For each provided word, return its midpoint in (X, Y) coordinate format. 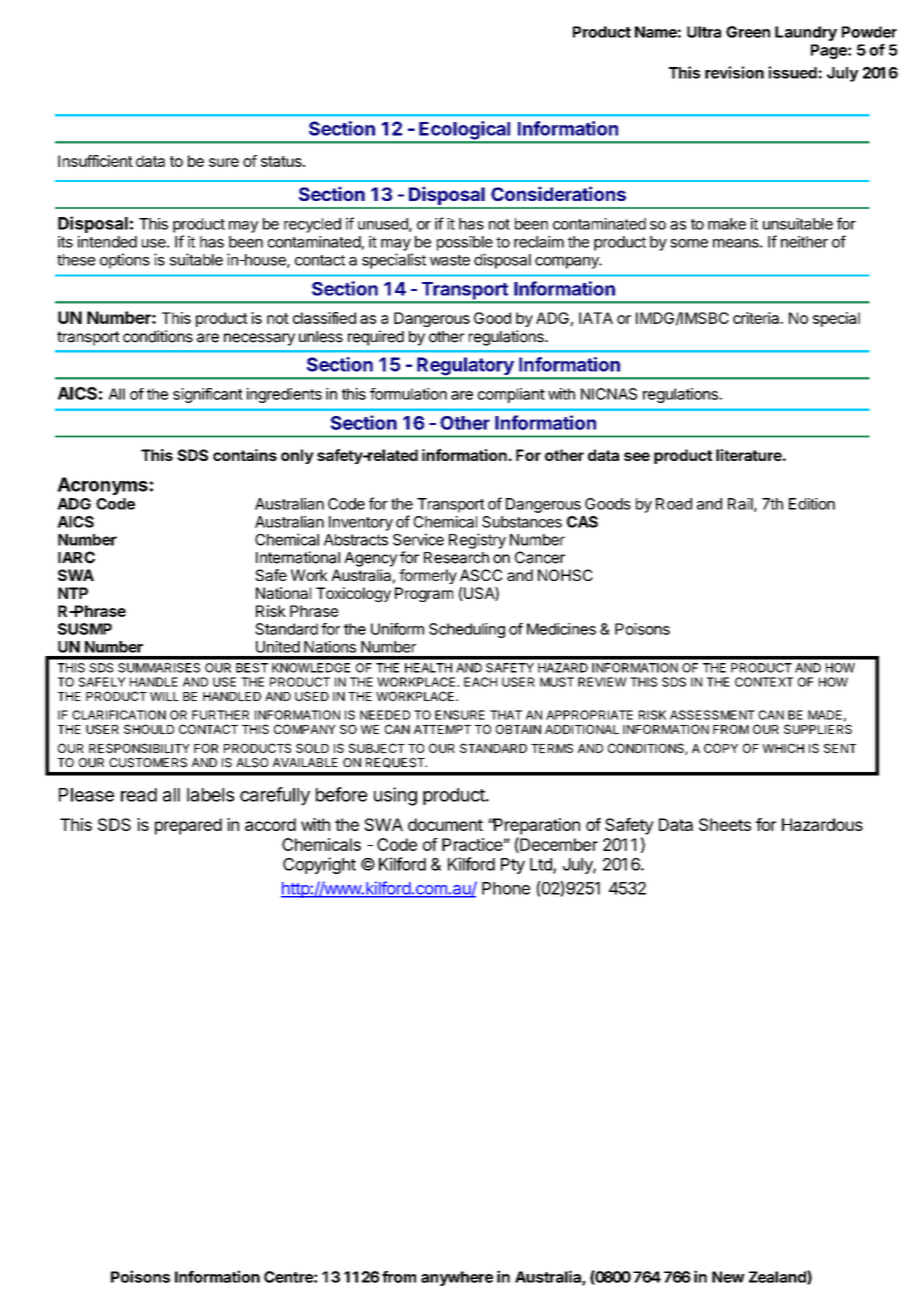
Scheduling (467, 630)
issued (792, 72)
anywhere (457, 1278)
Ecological (465, 131)
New (728, 1277)
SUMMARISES (159, 668)
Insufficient (95, 161)
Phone (506, 888)
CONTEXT (764, 682)
